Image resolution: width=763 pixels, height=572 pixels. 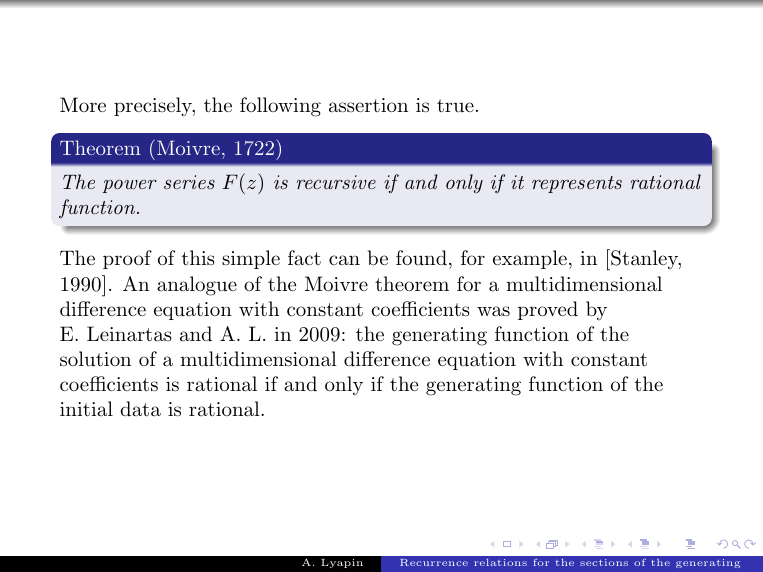 I want to click on relations, so click(x=500, y=562).
